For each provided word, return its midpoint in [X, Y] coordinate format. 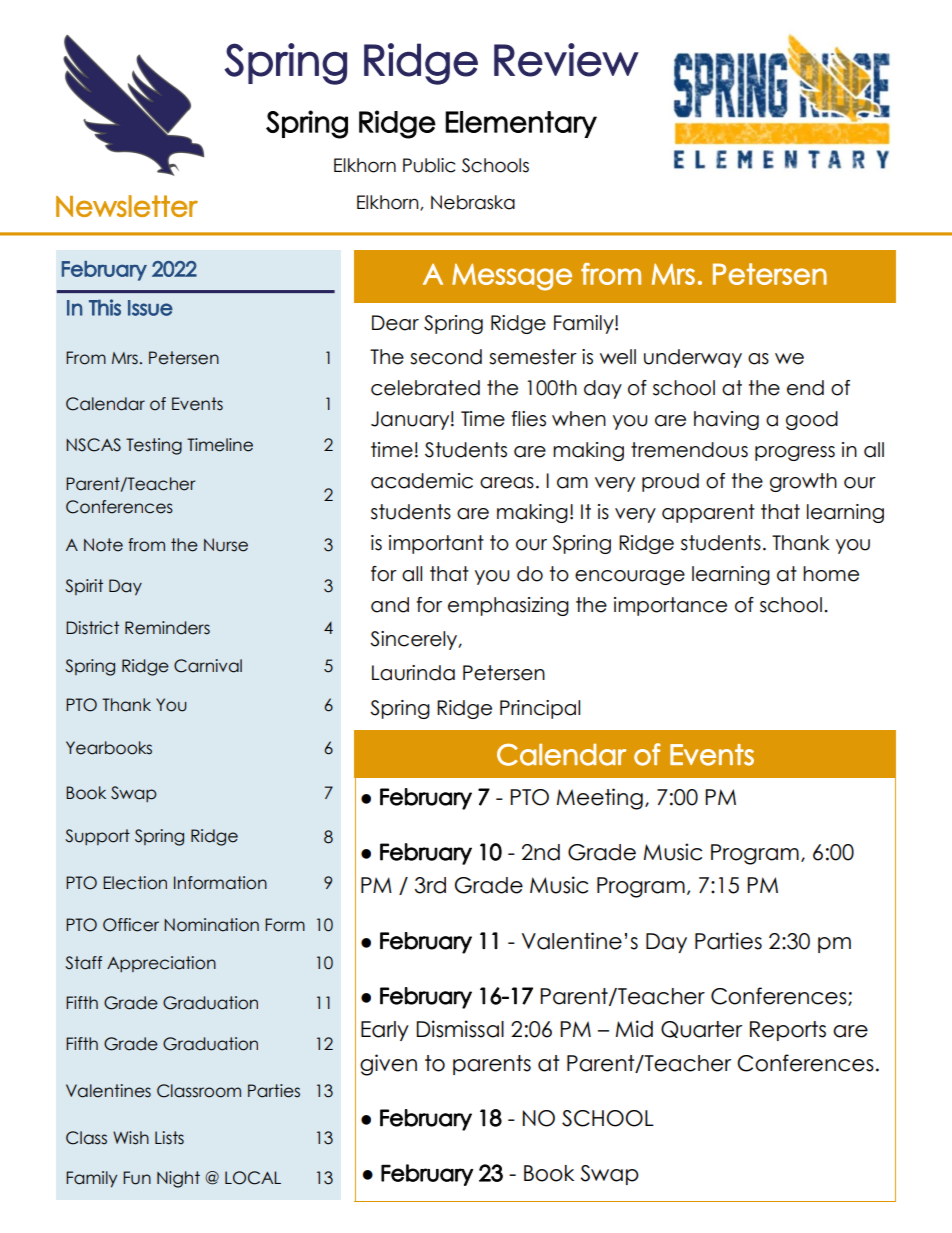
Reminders [167, 628]
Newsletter [127, 206]
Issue [150, 308]
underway [693, 358]
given [388, 1065]
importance [670, 606]
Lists [169, 1138]
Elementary [521, 124]
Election [135, 883]
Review [566, 60]
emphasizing [508, 606]
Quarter [701, 1029]
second [446, 357]
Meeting [599, 799]
